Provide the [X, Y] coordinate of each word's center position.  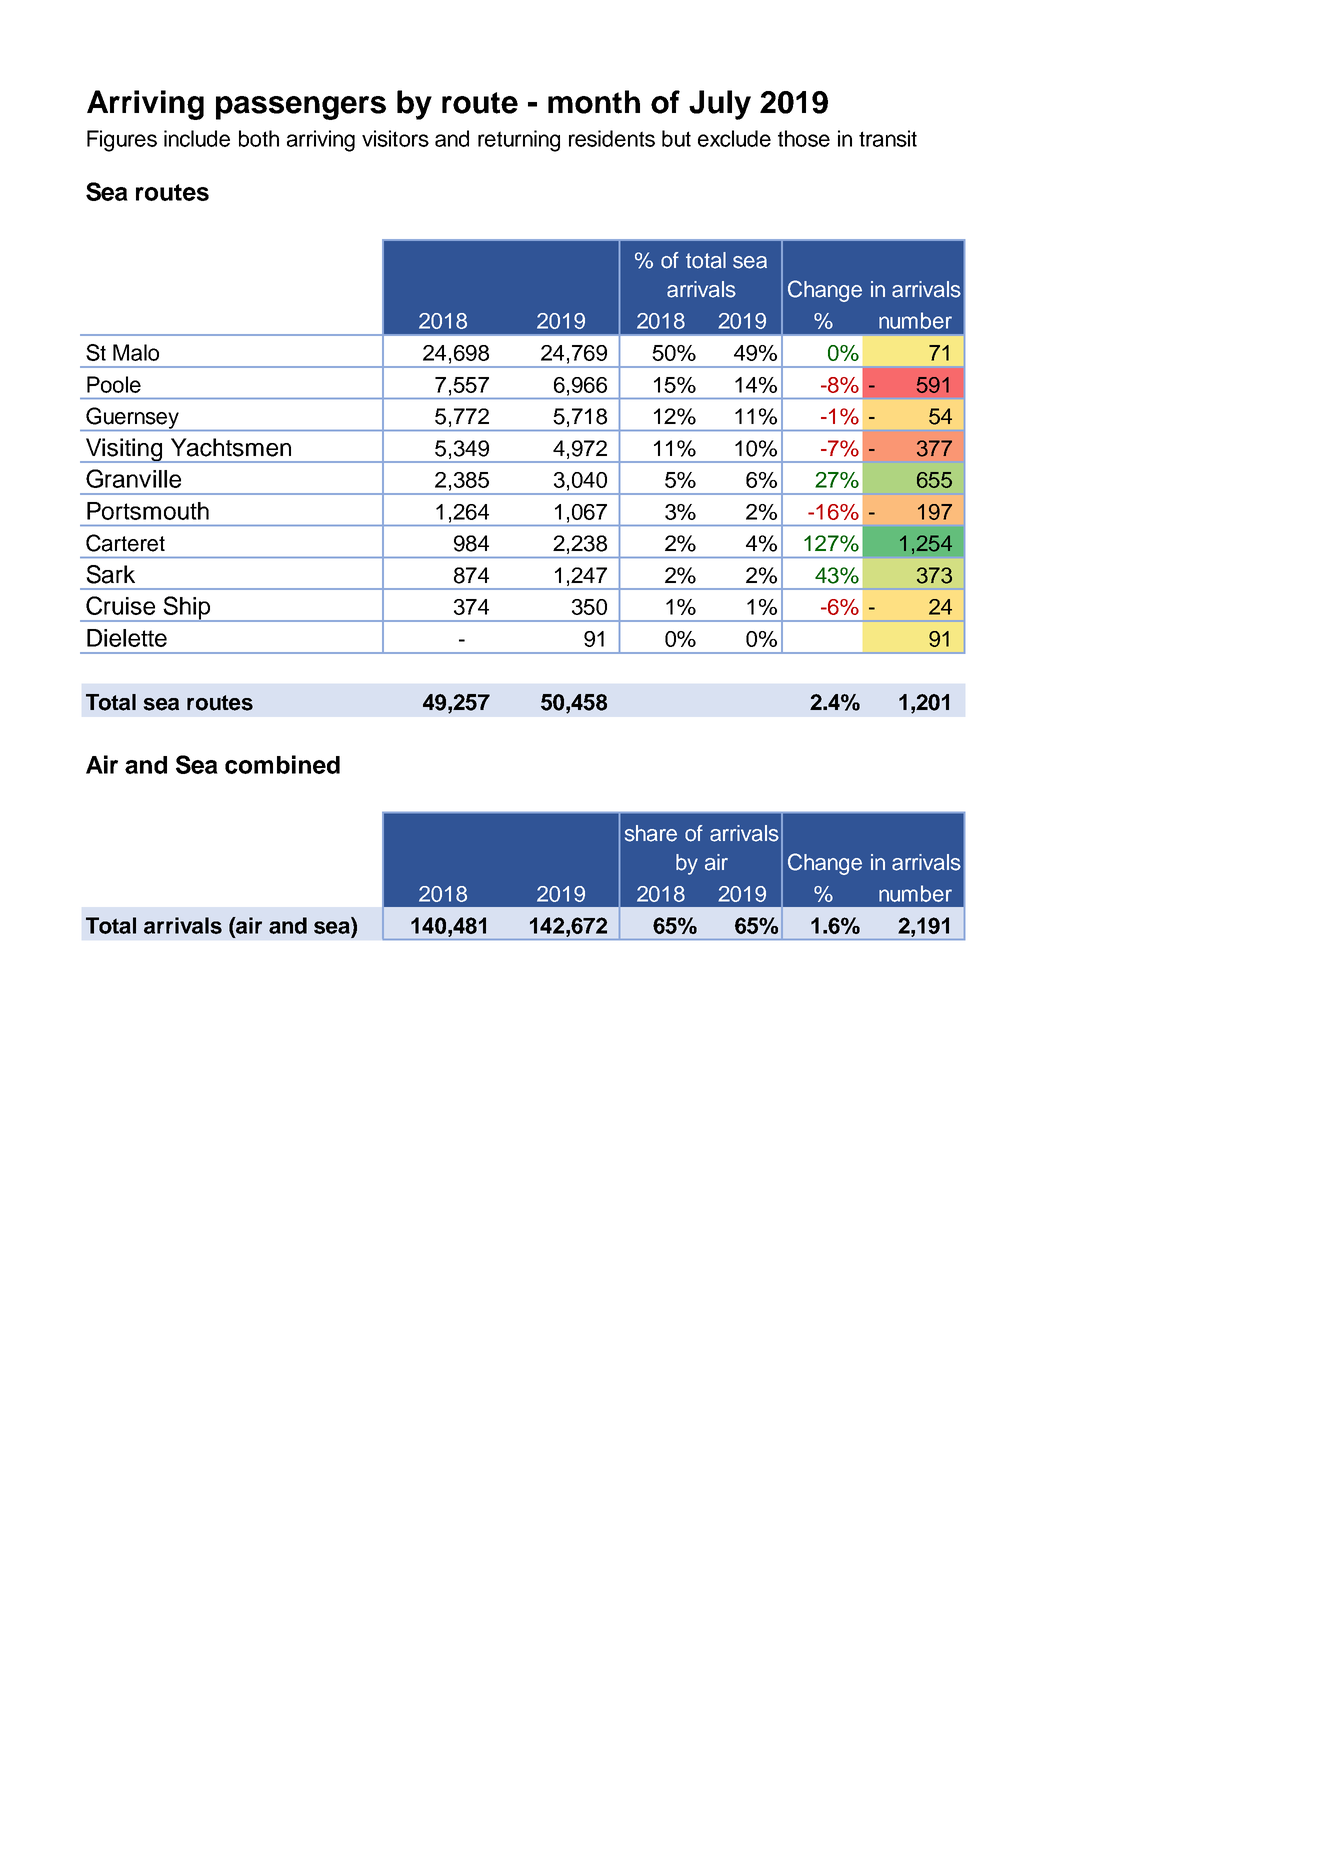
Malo [136, 352]
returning [519, 141]
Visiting [124, 450]
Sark [110, 574]
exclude [734, 138]
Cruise [120, 605]
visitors [395, 138]
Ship [187, 609]
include [197, 138]
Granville [133, 478]
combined [282, 764]
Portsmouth [148, 511]
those [804, 138]
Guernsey [133, 419]
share [651, 833]
